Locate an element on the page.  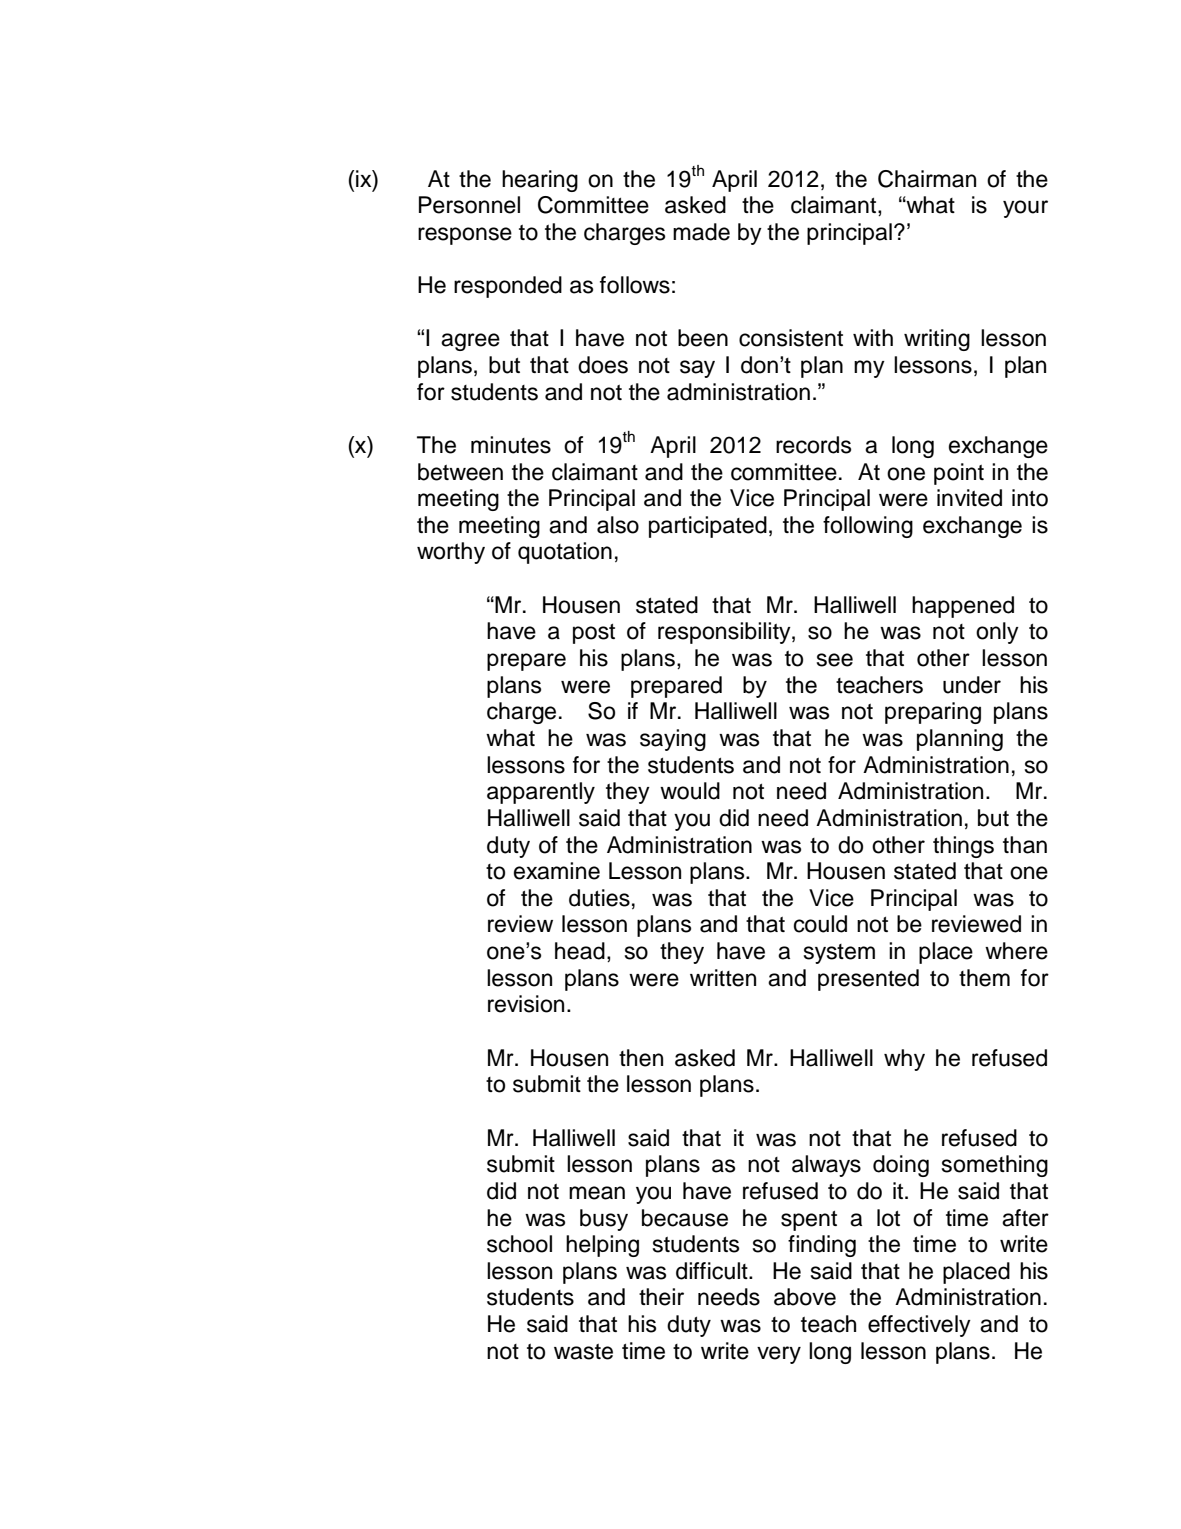
apparently is located at coordinates (541, 793).
